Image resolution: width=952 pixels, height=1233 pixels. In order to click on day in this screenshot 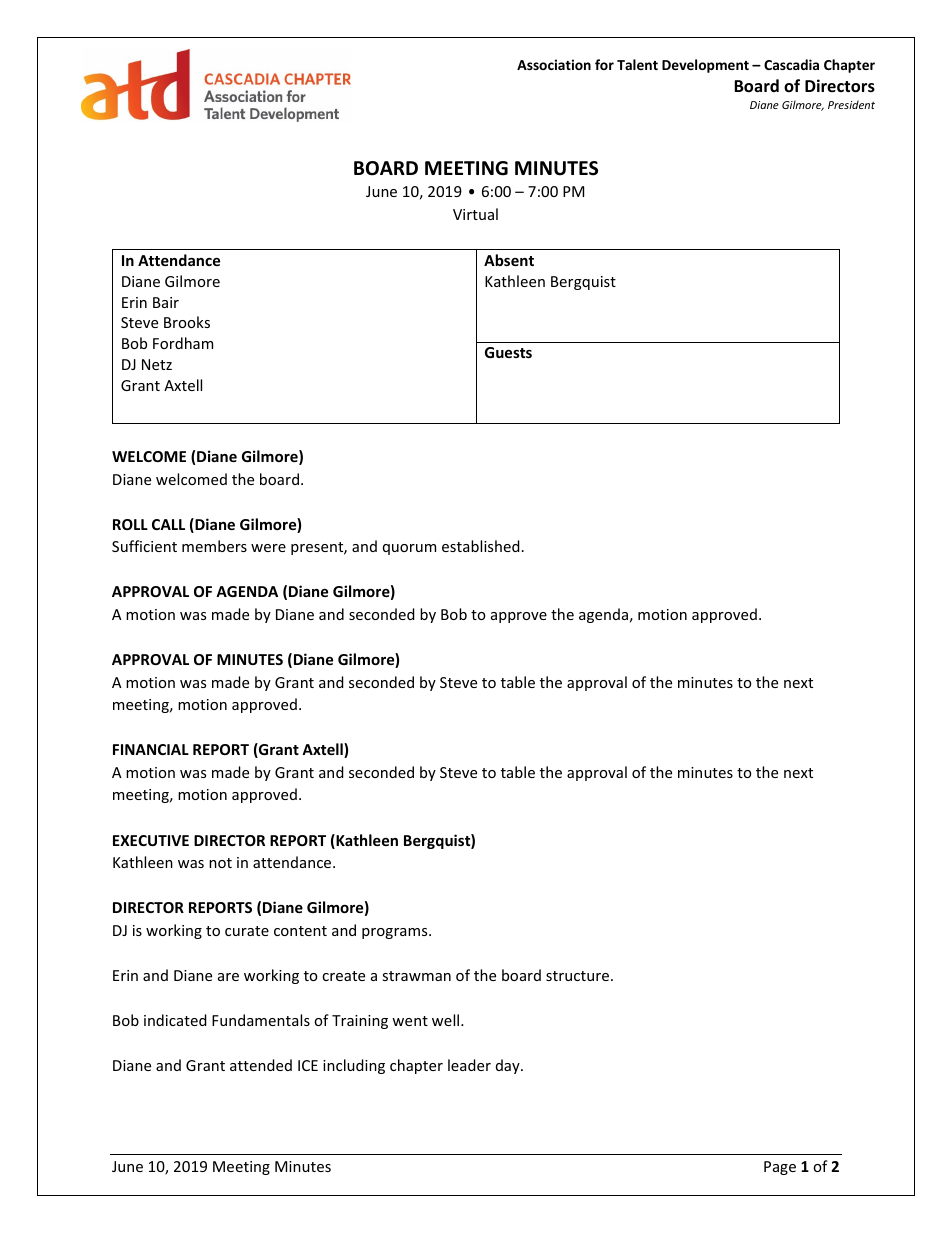, I will do `click(509, 1066)`.
